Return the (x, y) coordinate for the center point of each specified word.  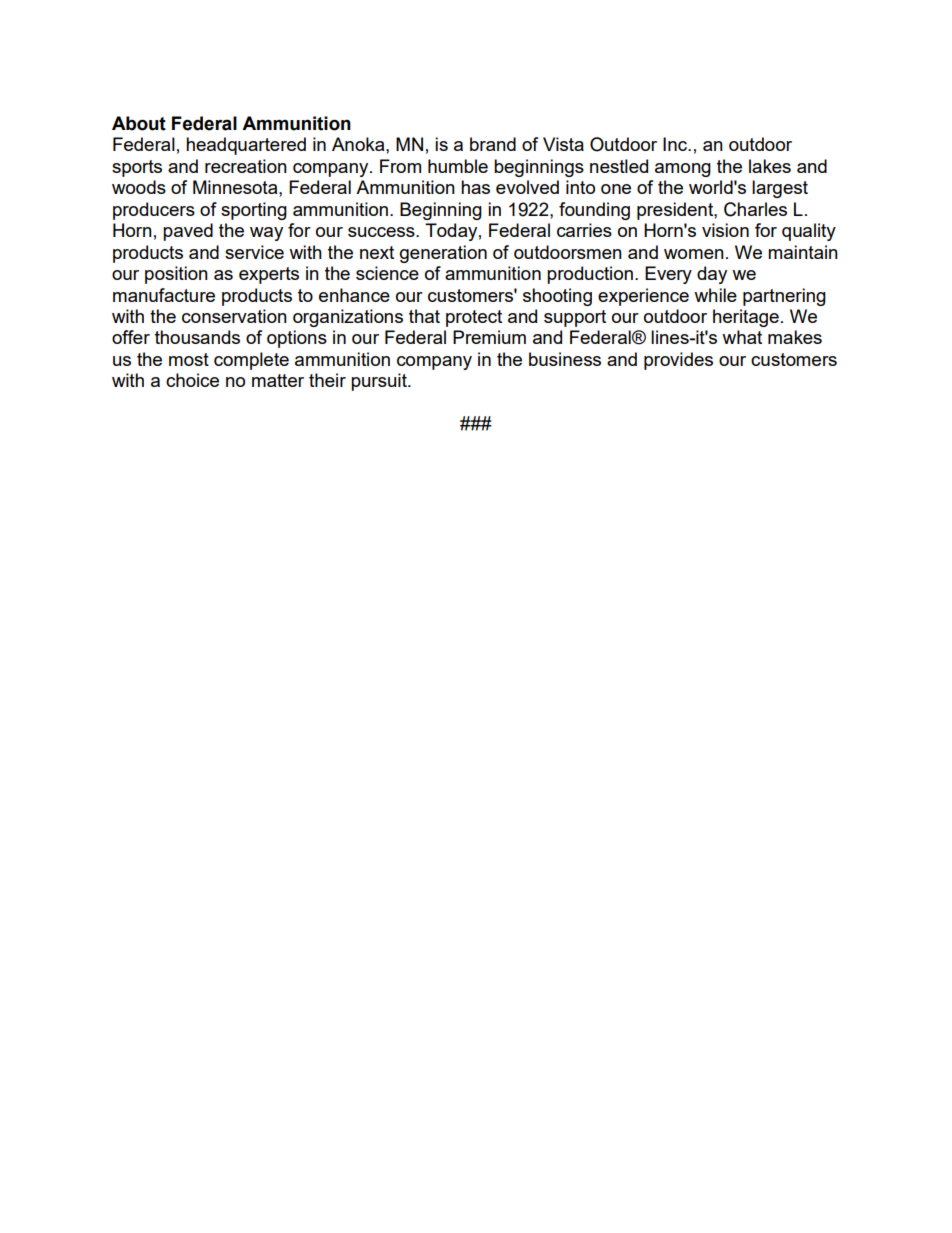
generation (443, 254)
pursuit (380, 382)
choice (192, 380)
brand (493, 144)
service (254, 252)
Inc (676, 144)
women (694, 254)
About (139, 123)
